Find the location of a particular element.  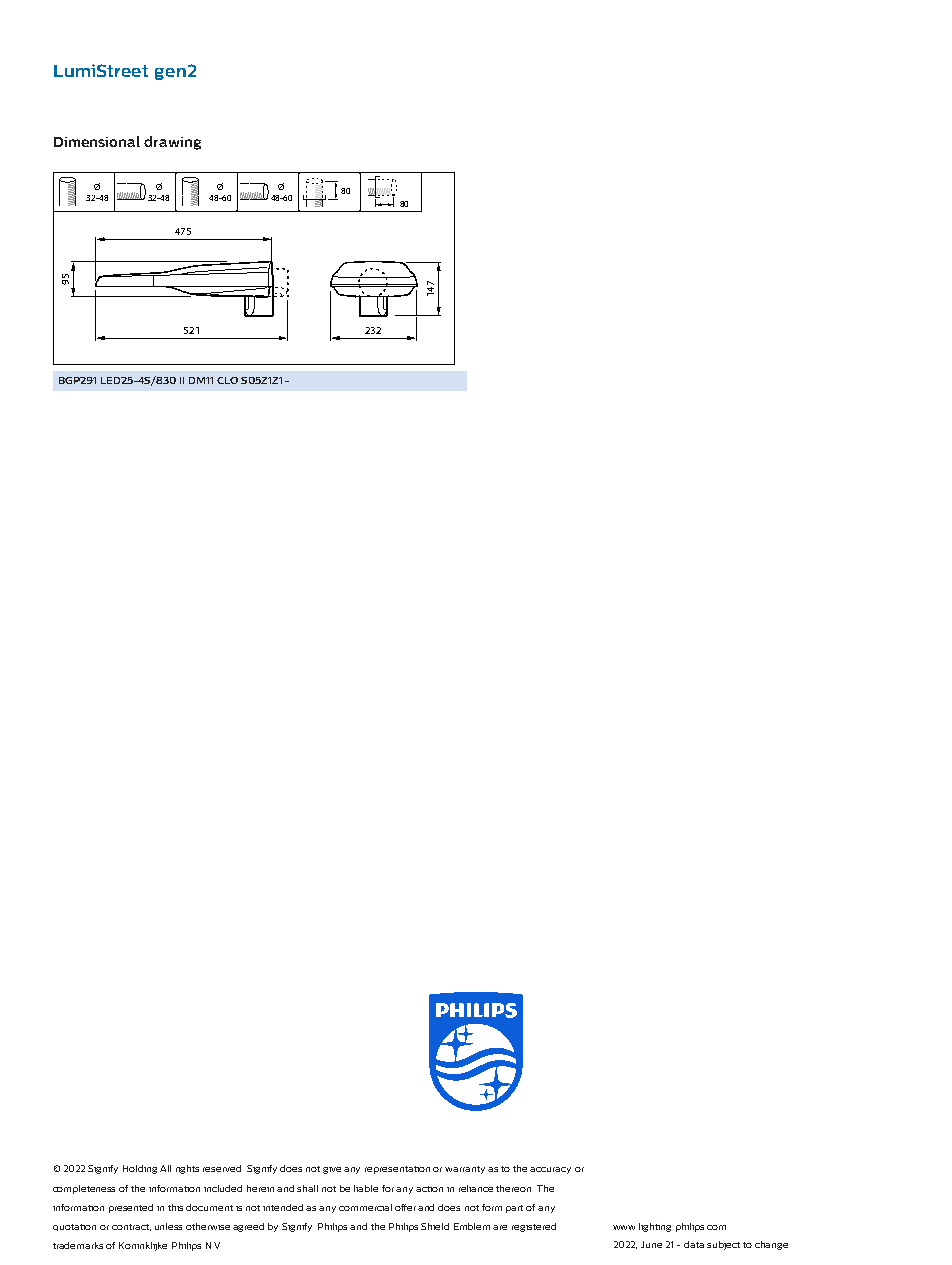

accuracy is located at coordinates (550, 1170).
